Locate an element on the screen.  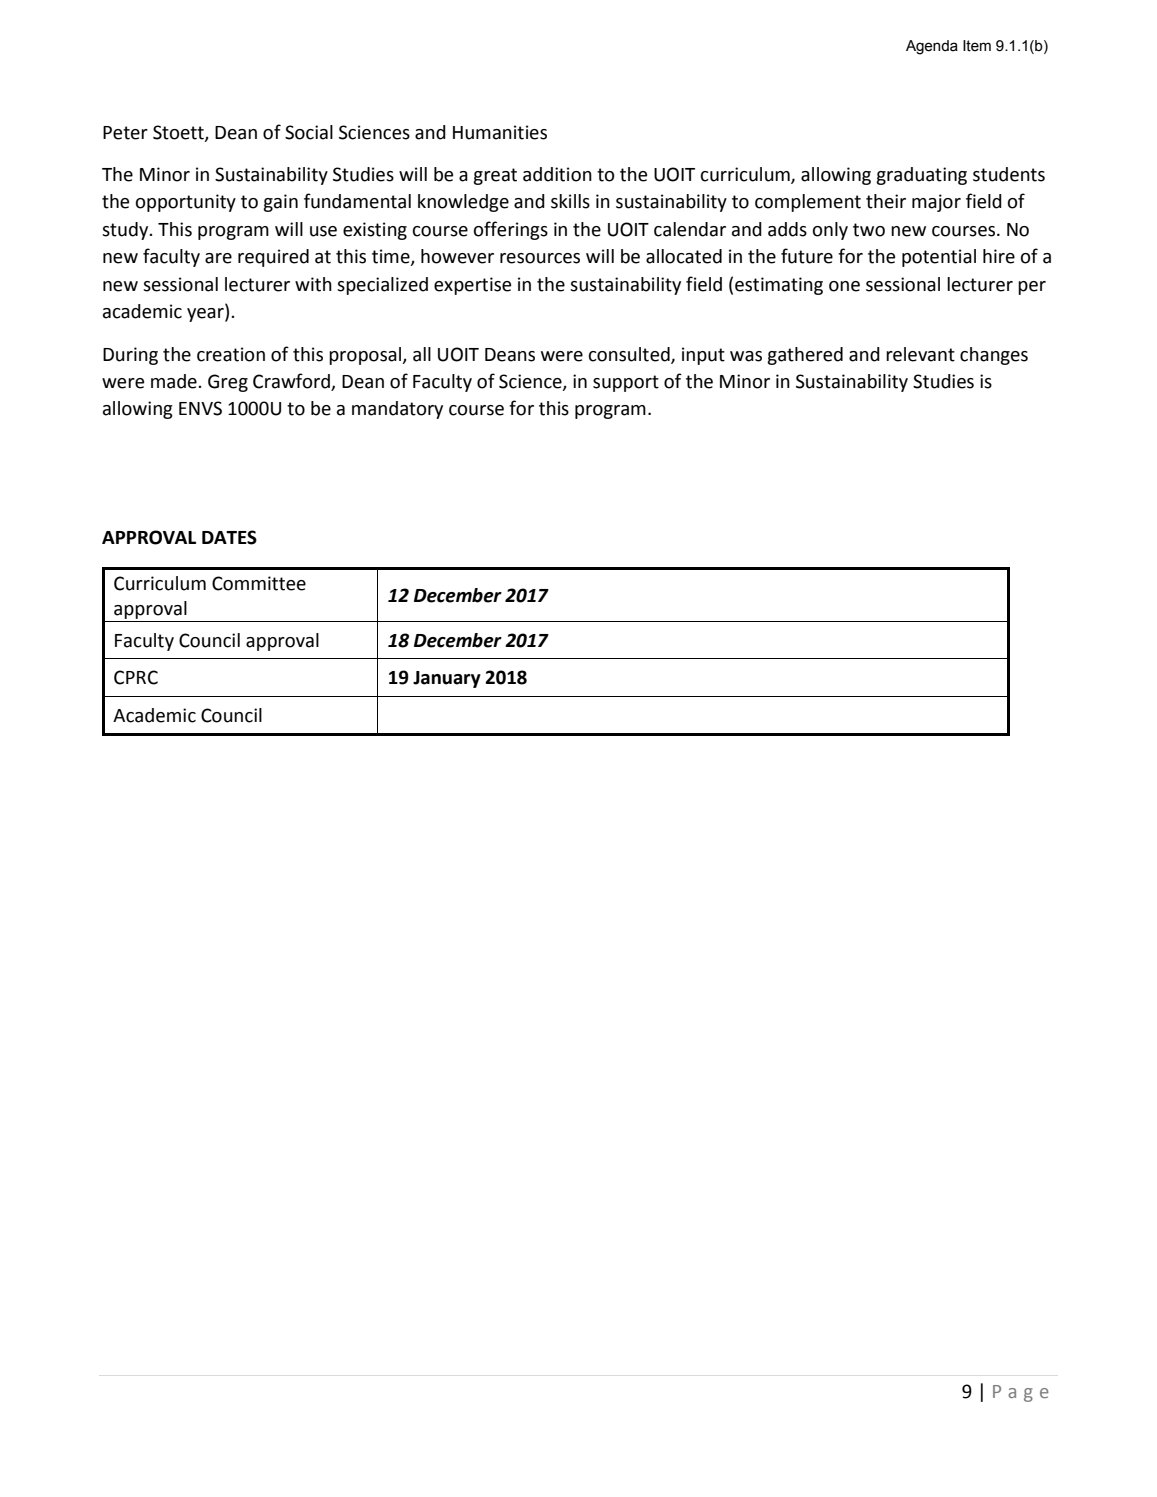
January is located at coordinates (447, 679).
